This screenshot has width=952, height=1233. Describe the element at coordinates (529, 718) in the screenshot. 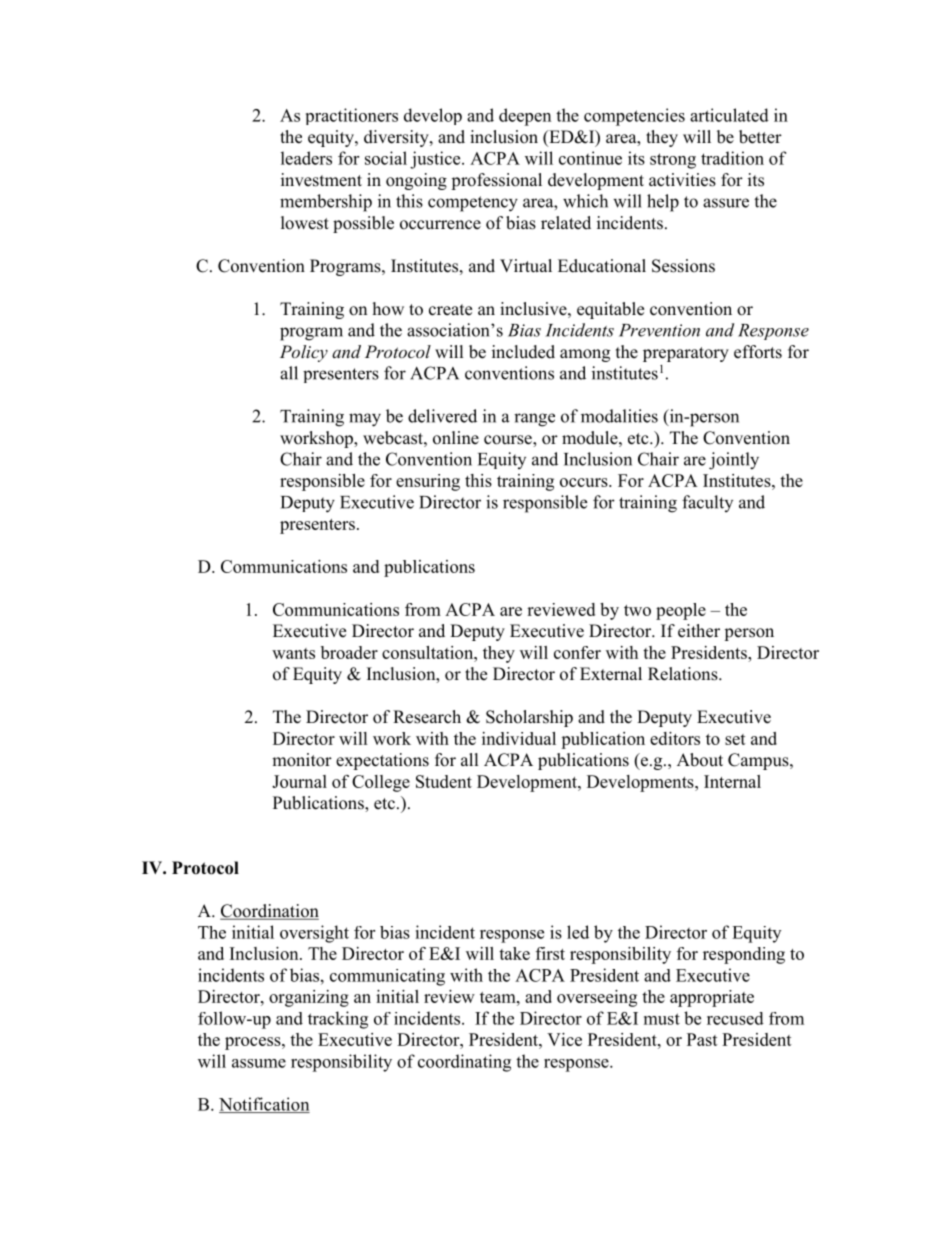

I see `Scholarship` at that location.
